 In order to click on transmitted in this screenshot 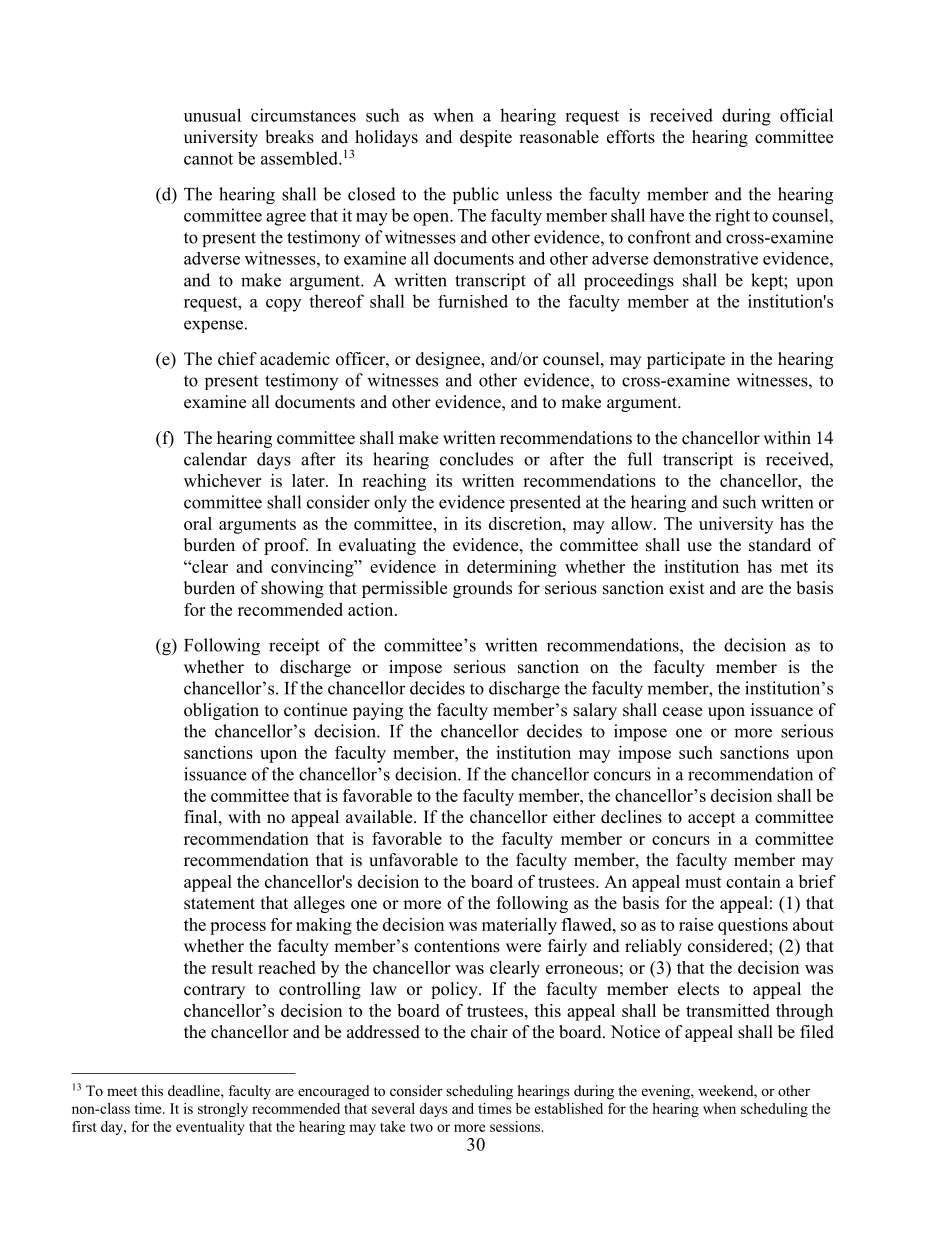, I will do `click(728, 1010)`.
